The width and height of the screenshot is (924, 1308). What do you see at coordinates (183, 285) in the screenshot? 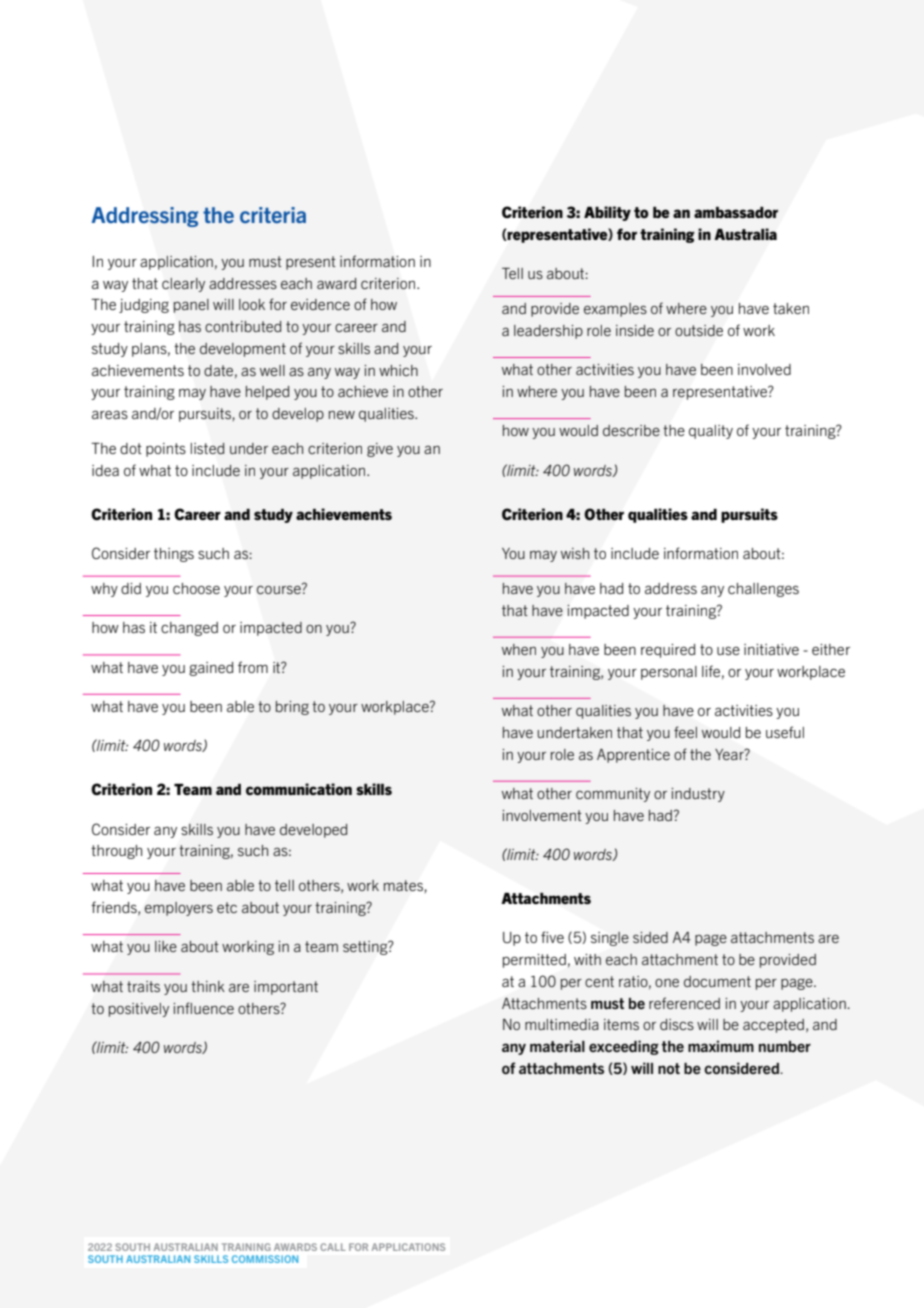
I see `clearly` at bounding box center [183, 285].
